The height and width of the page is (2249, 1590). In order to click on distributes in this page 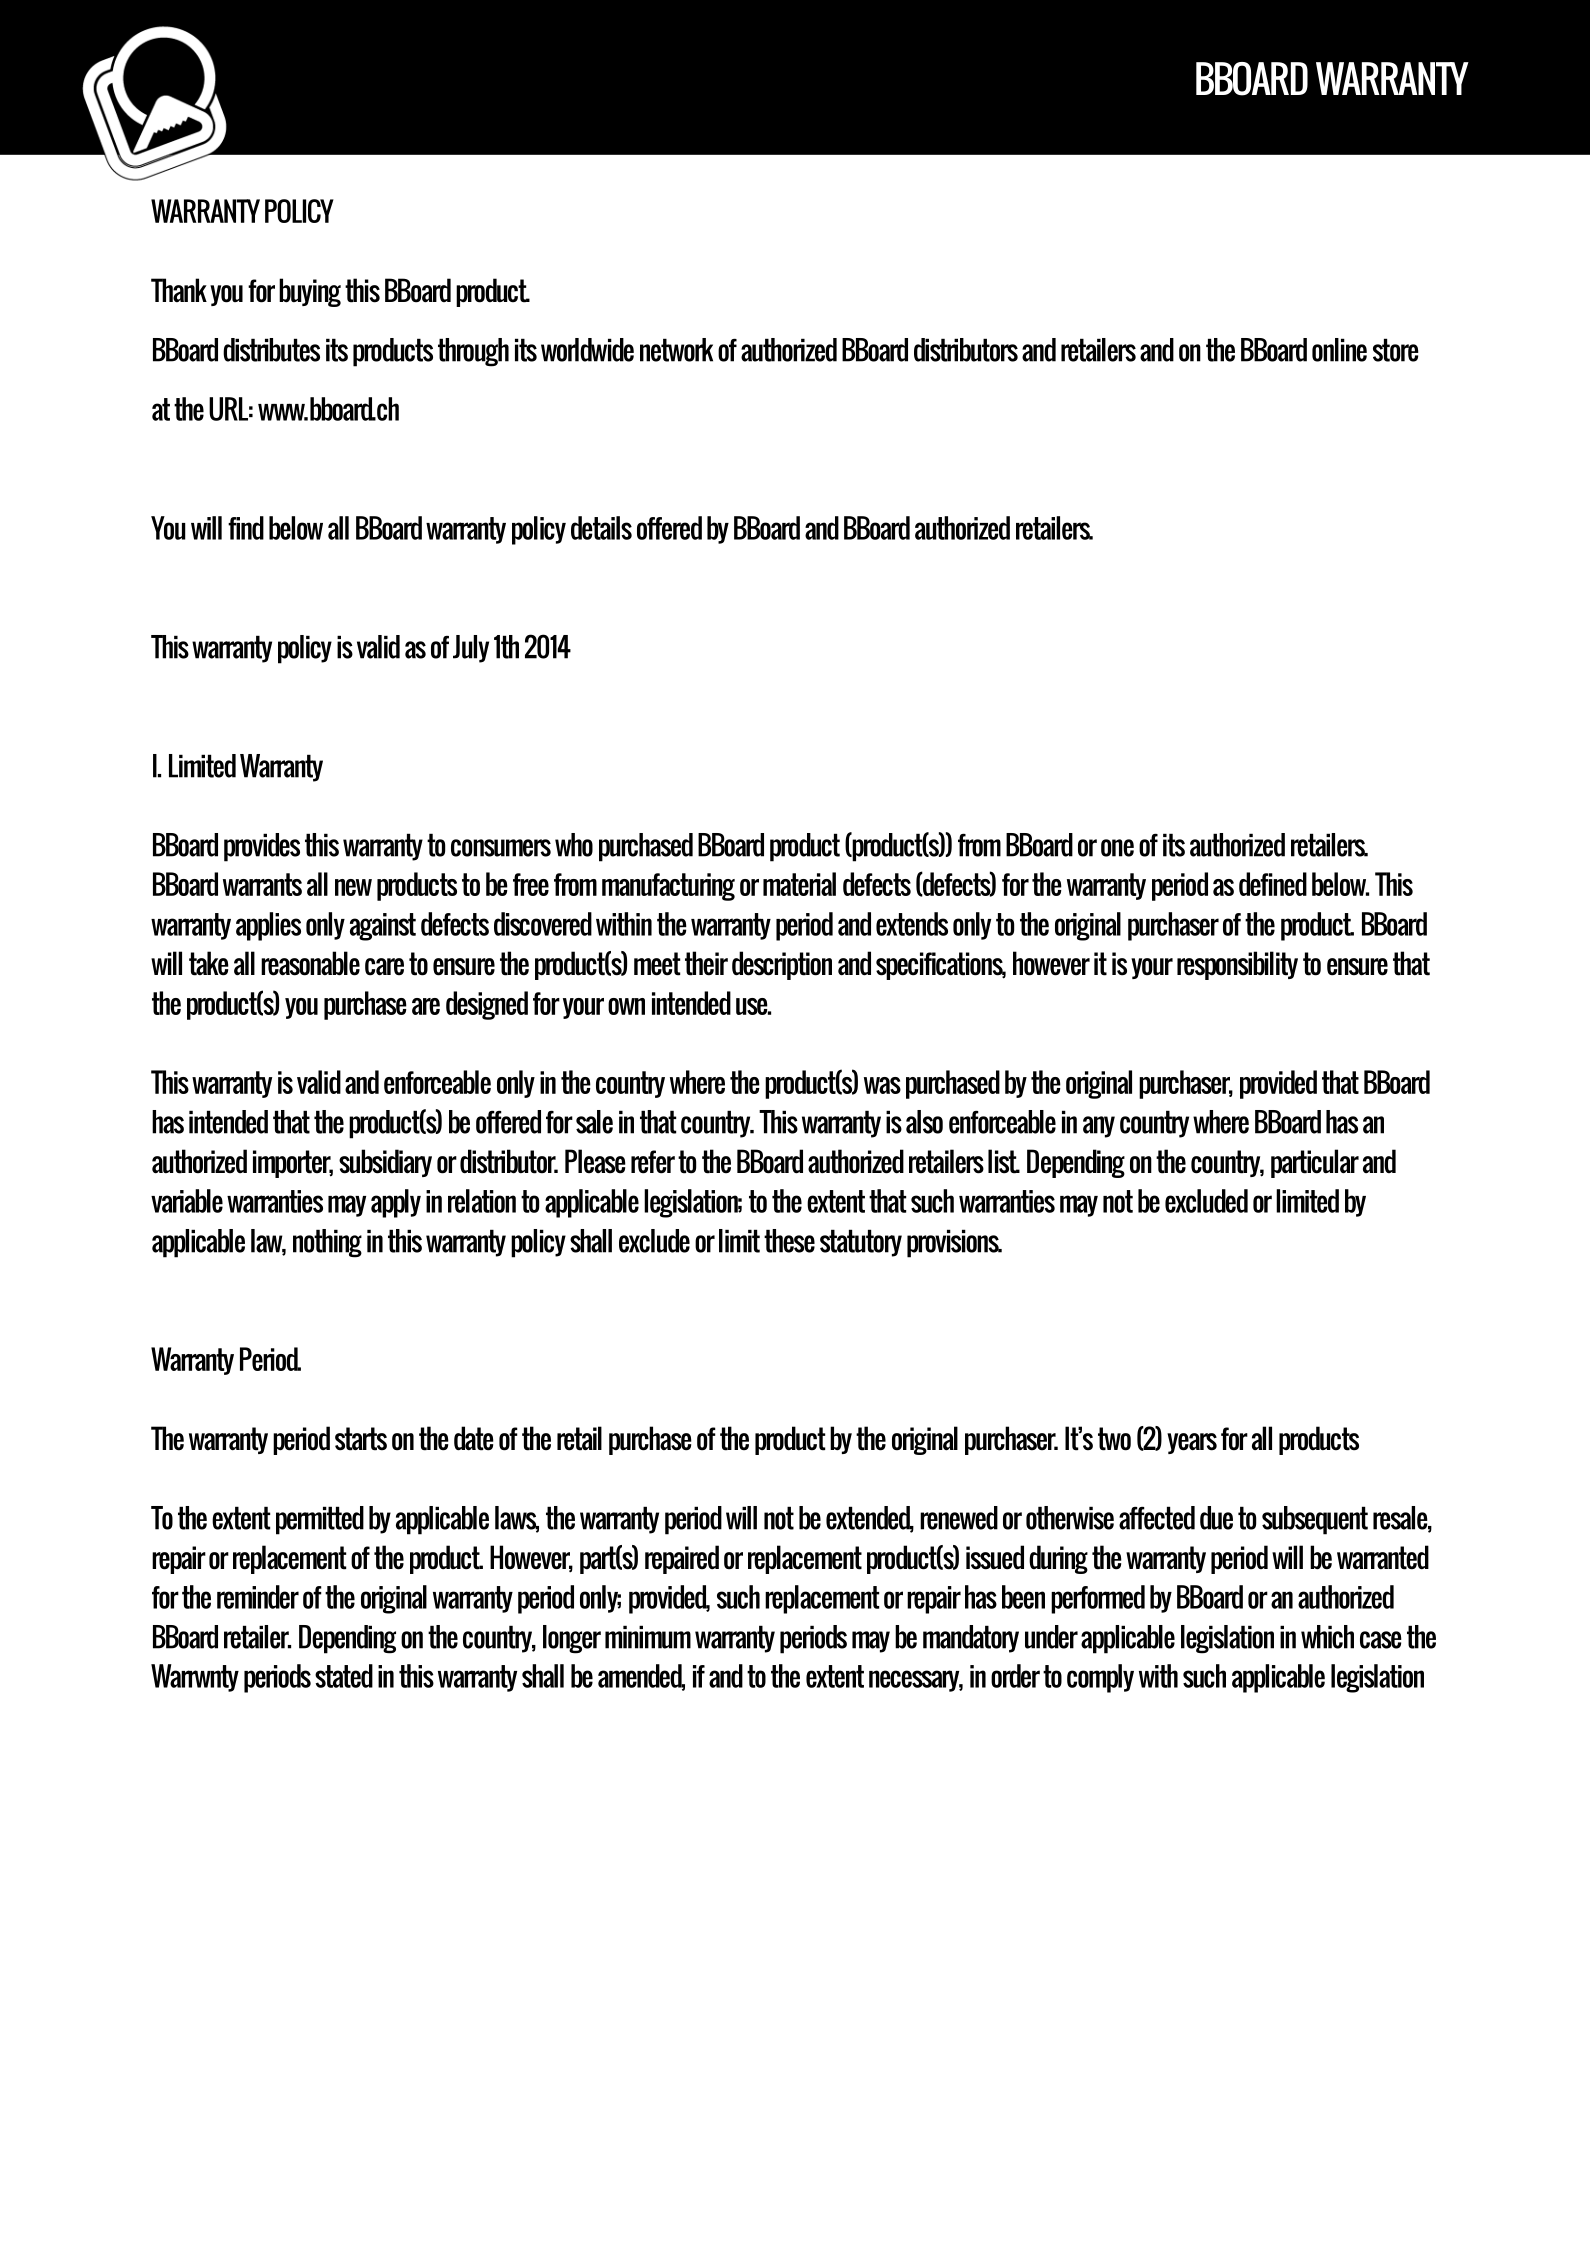, I will do `click(271, 350)`.
